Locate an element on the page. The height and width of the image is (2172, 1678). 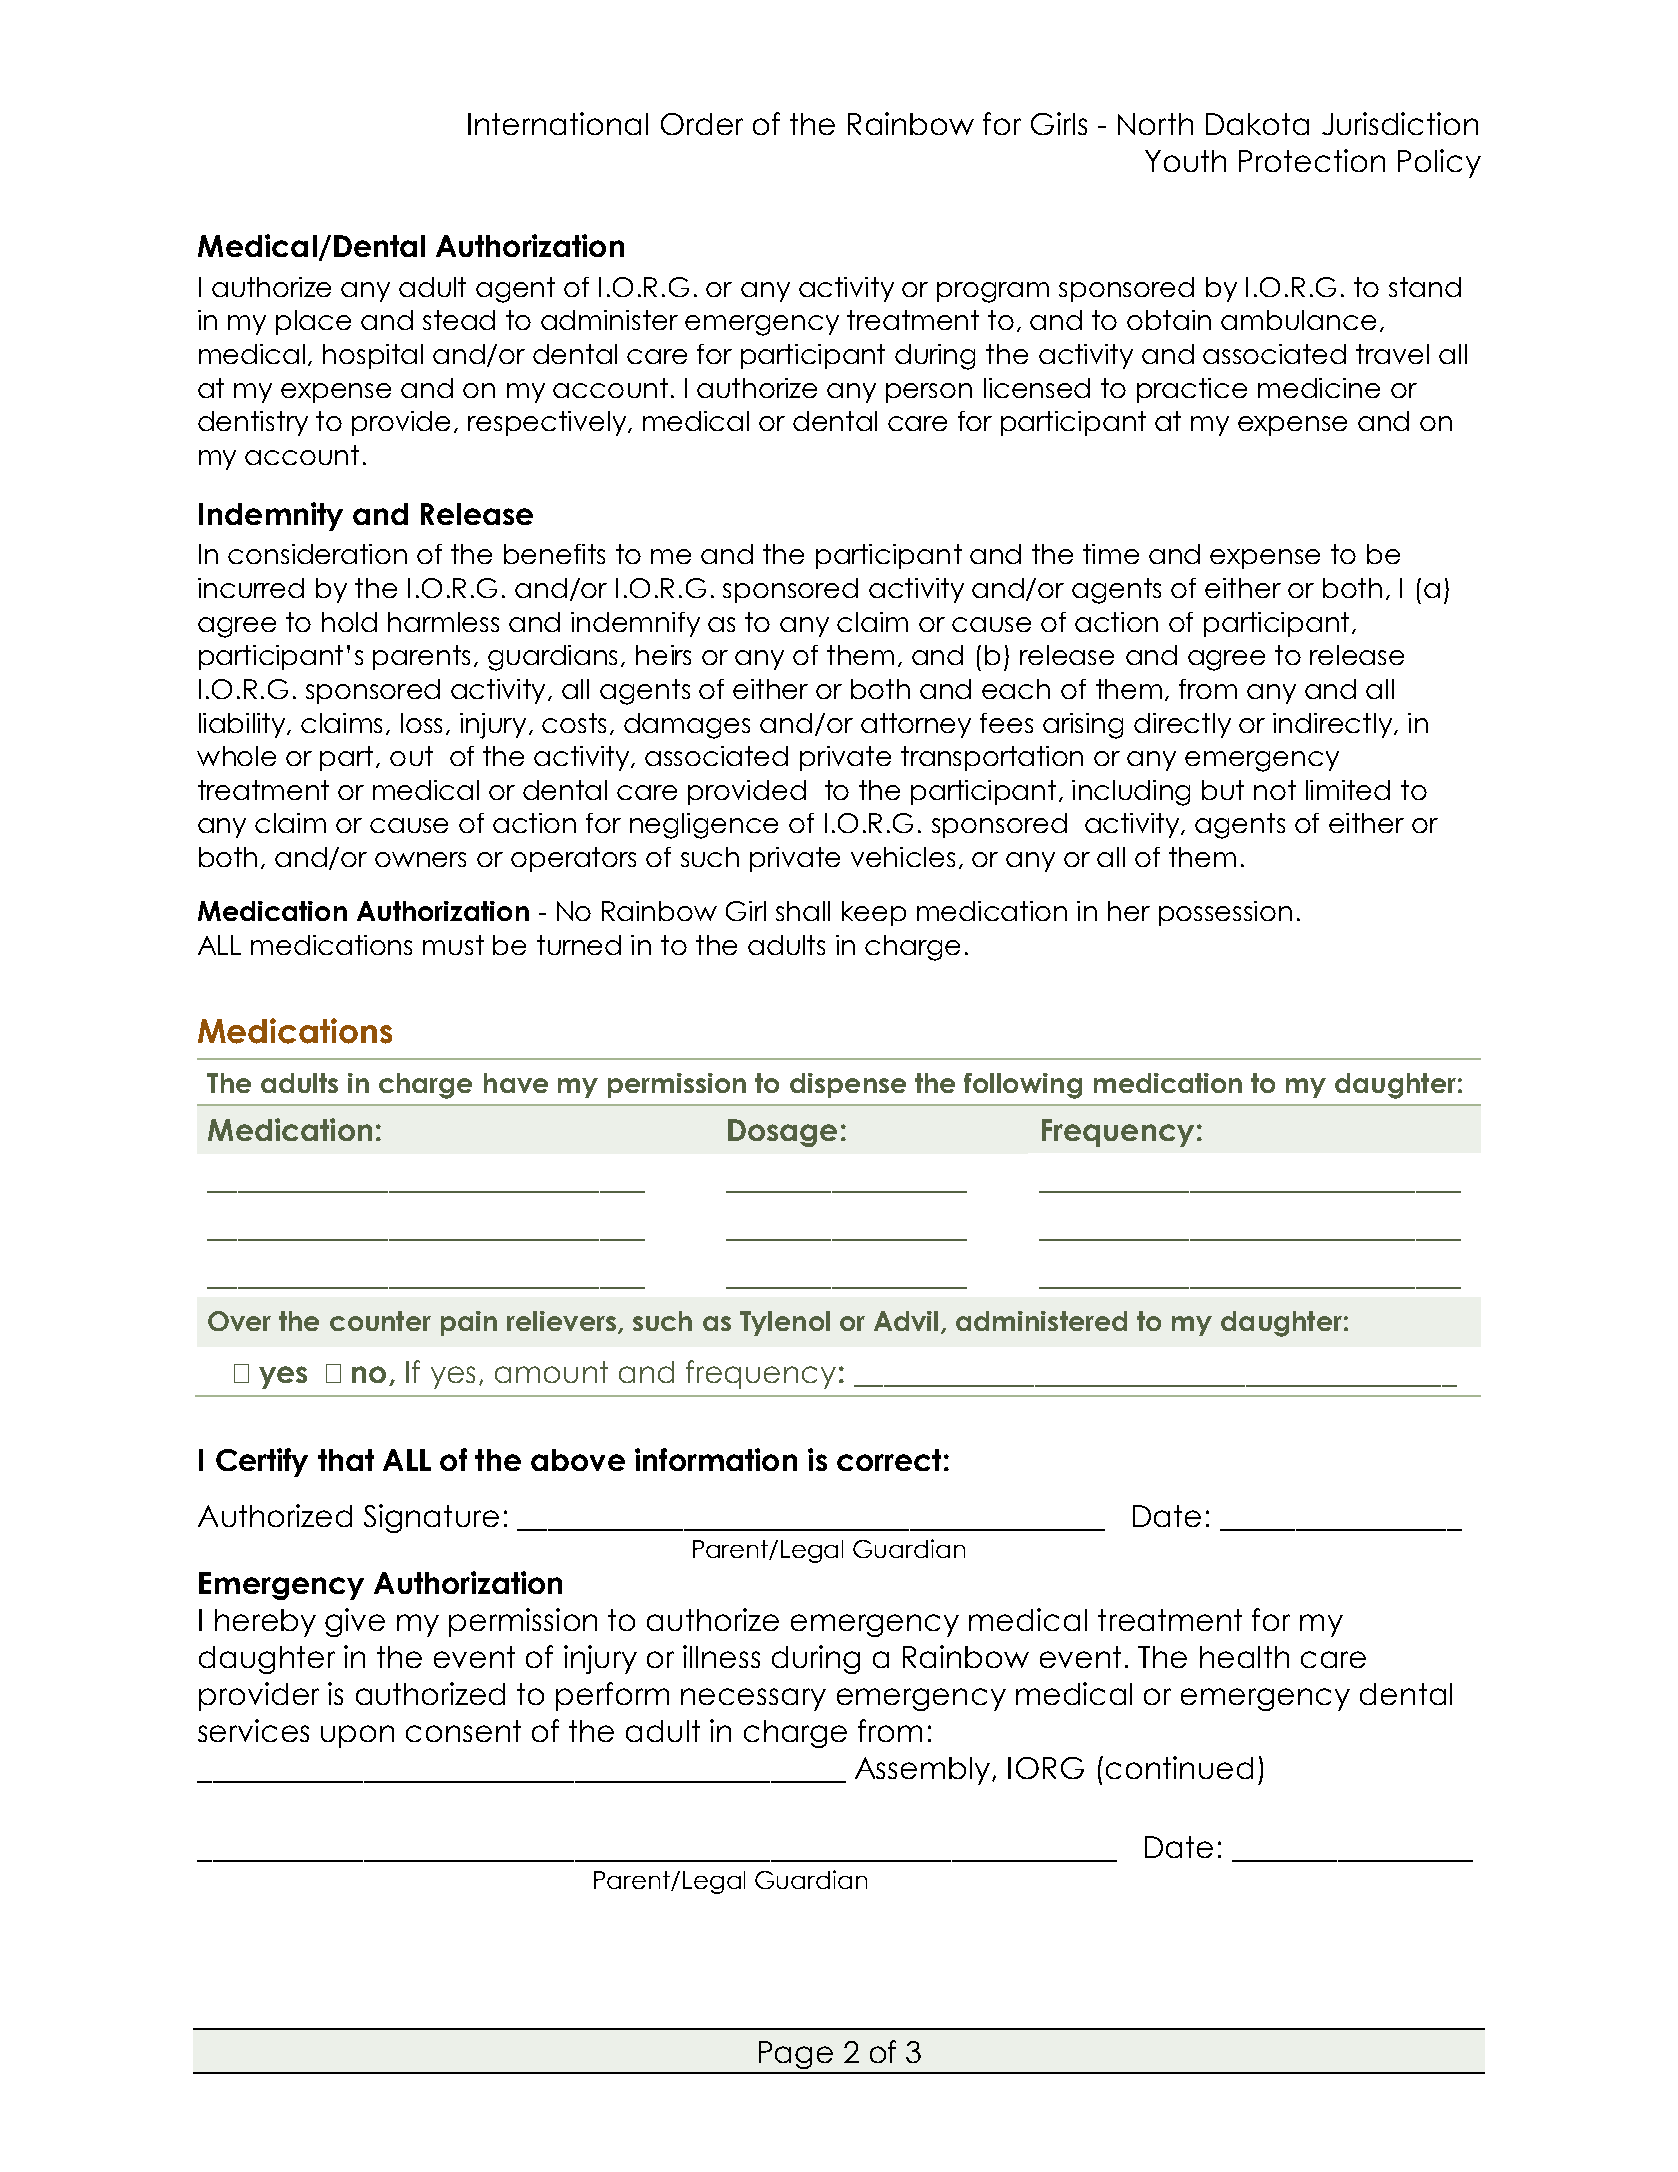
must is located at coordinates (453, 945).
